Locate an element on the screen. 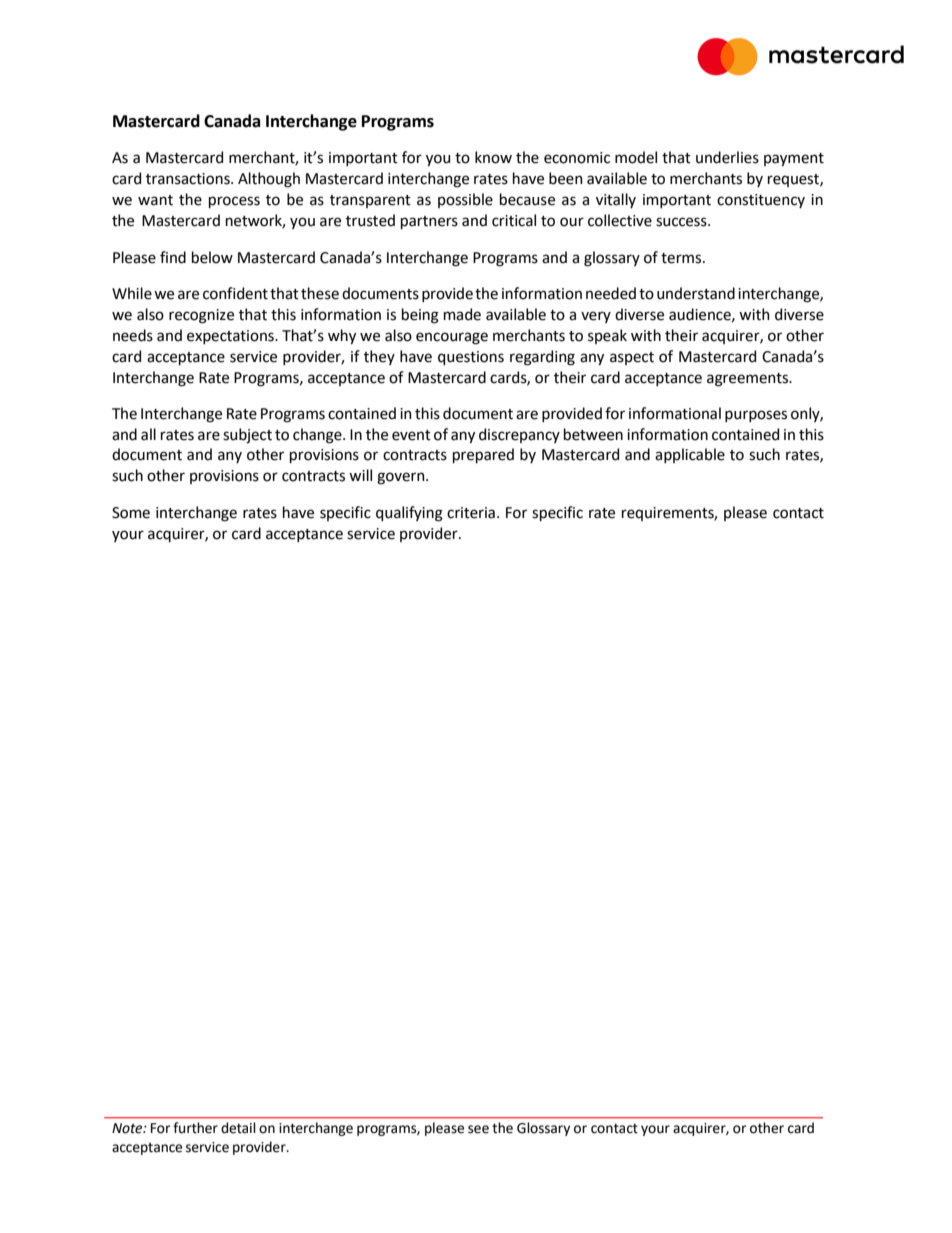  between is located at coordinates (593, 434).
